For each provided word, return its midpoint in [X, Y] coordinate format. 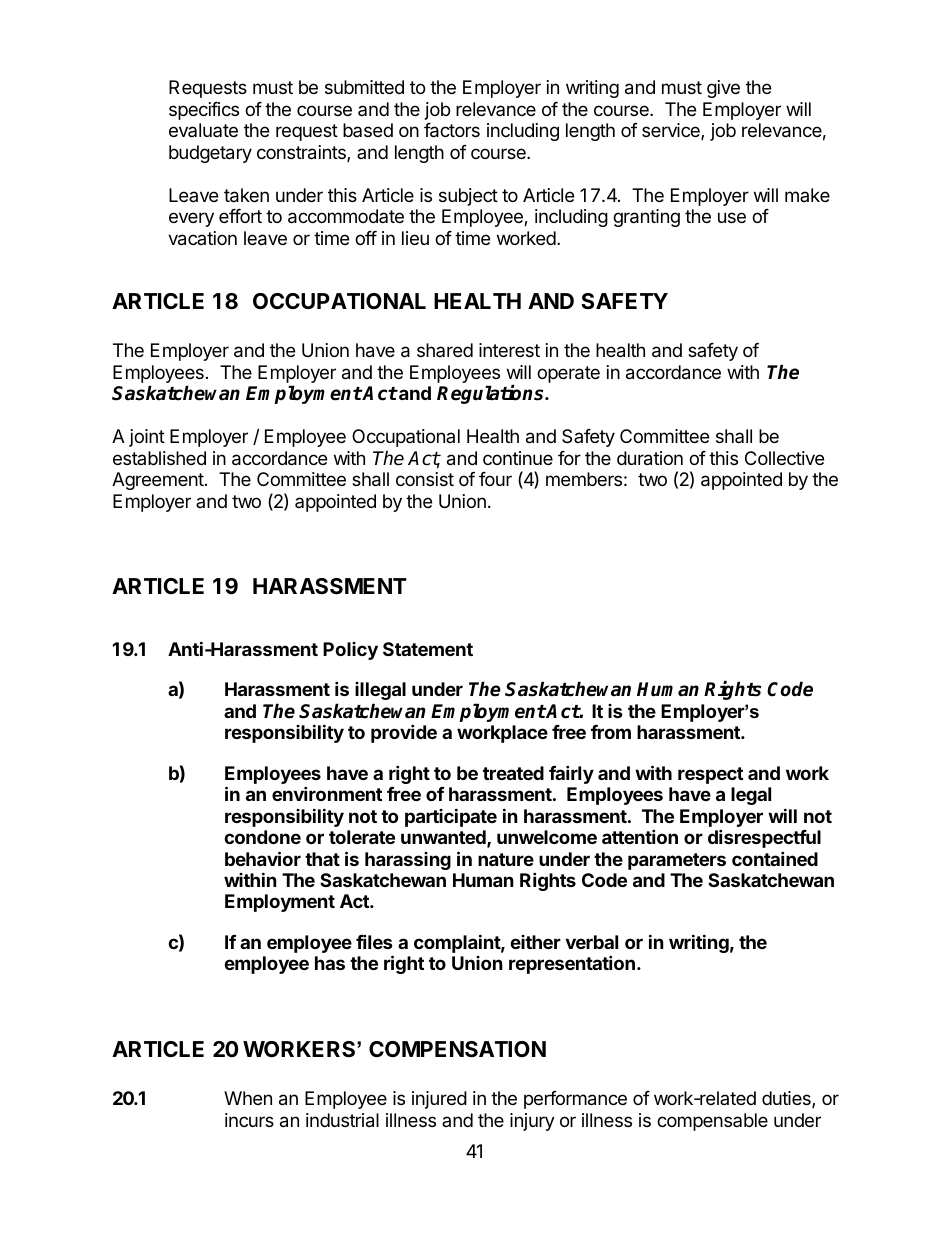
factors [452, 130]
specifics [204, 111]
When [248, 1098]
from [611, 732]
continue [518, 458]
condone [262, 837]
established [159, 458]
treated [513, 773]
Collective [784, 458]
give [723, 89]
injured [439, 1100]
